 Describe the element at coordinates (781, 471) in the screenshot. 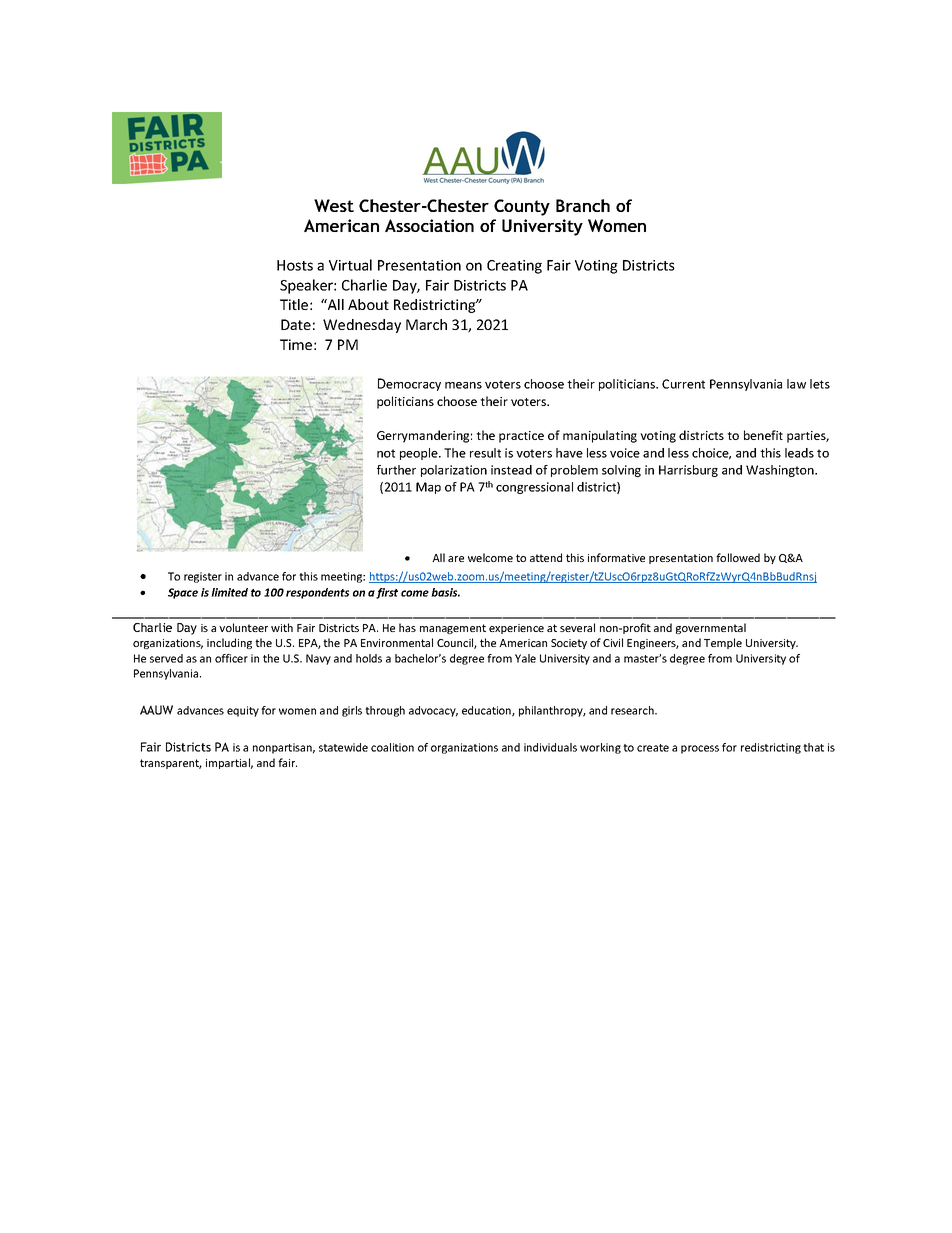

I see `Washington` at that location.
